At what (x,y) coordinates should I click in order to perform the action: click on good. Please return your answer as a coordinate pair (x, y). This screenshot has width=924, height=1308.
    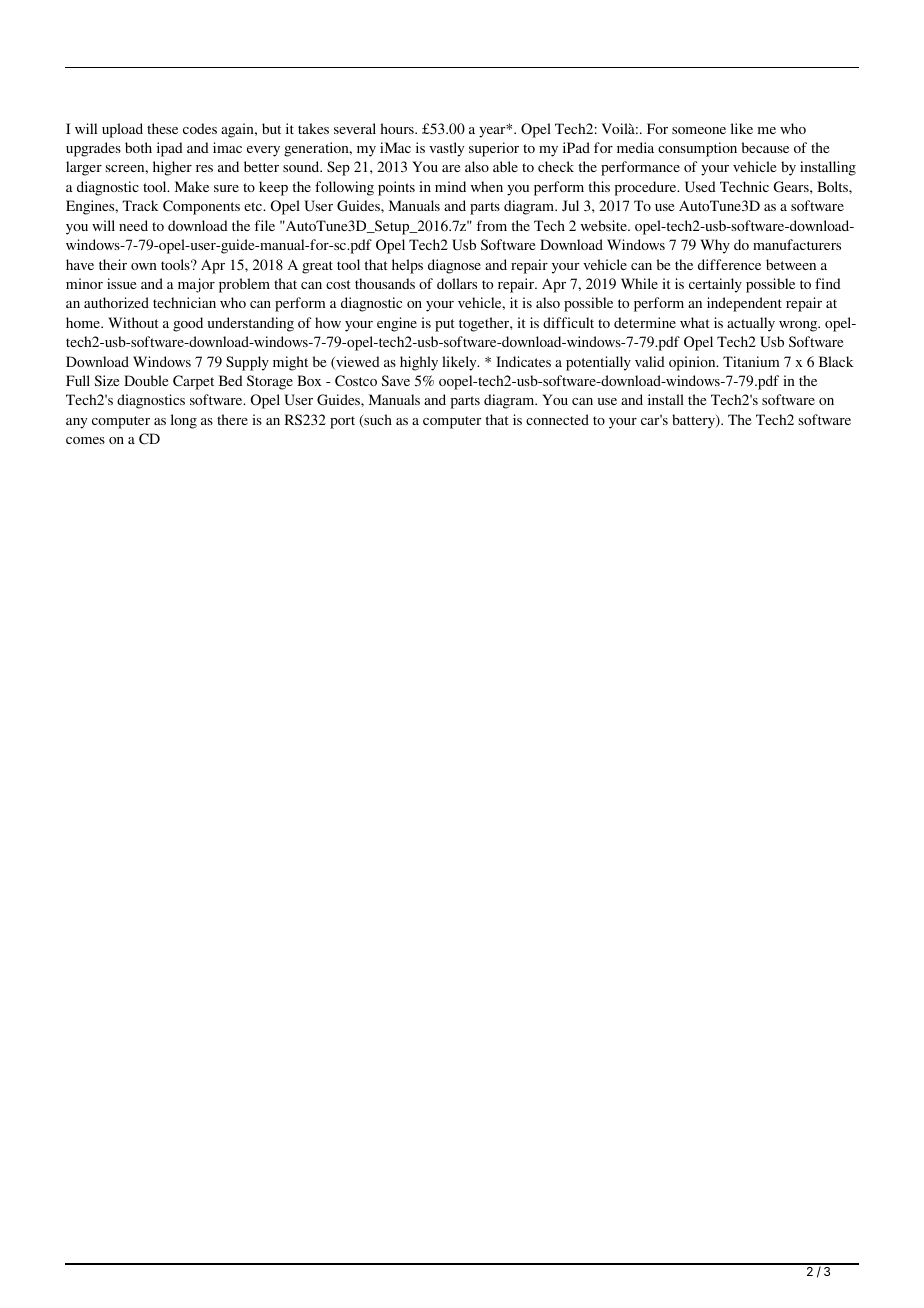
    Looking at the image, I should click on (188, 324).
